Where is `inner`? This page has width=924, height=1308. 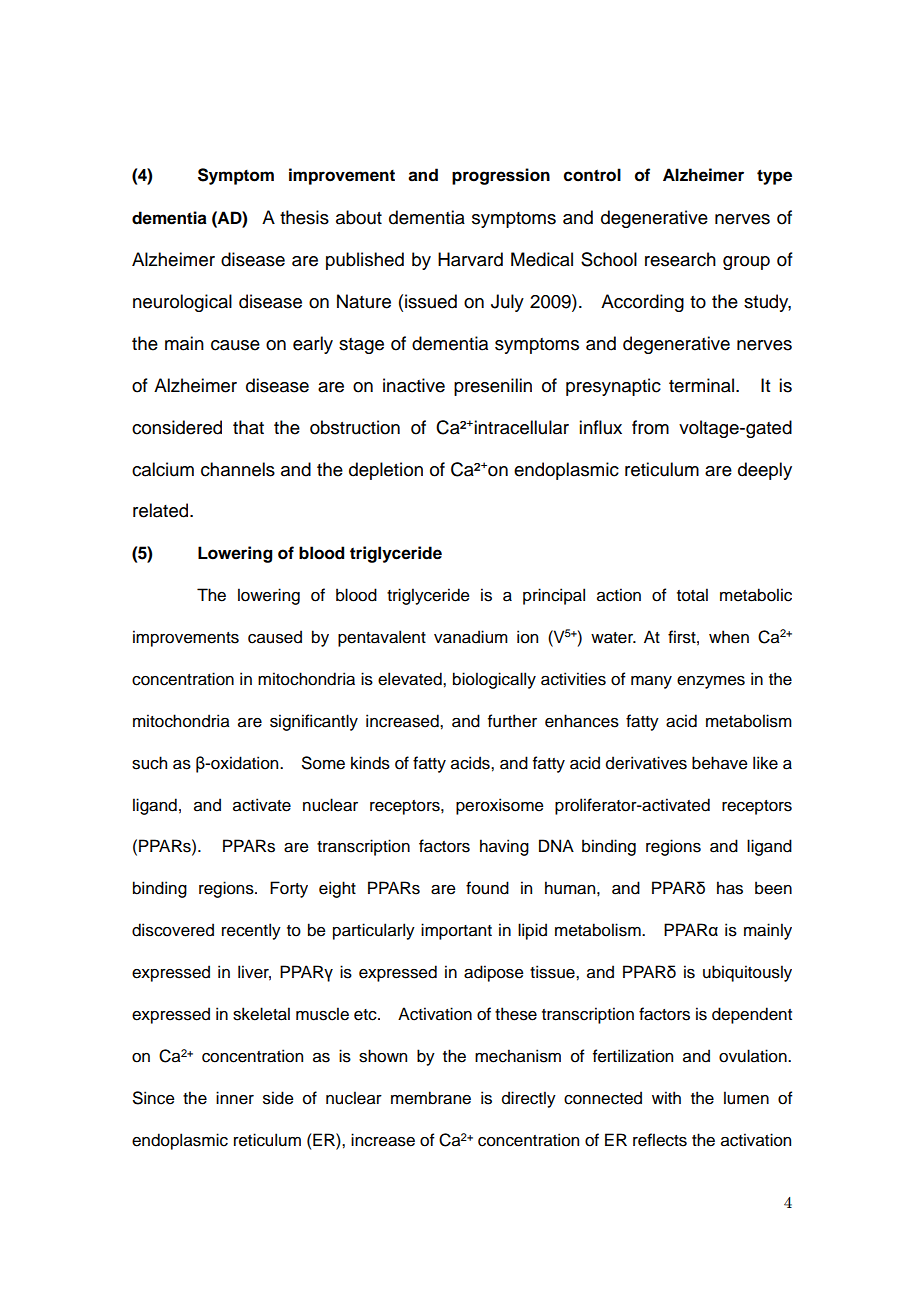 inner is located at coordinates (235, 1098).
